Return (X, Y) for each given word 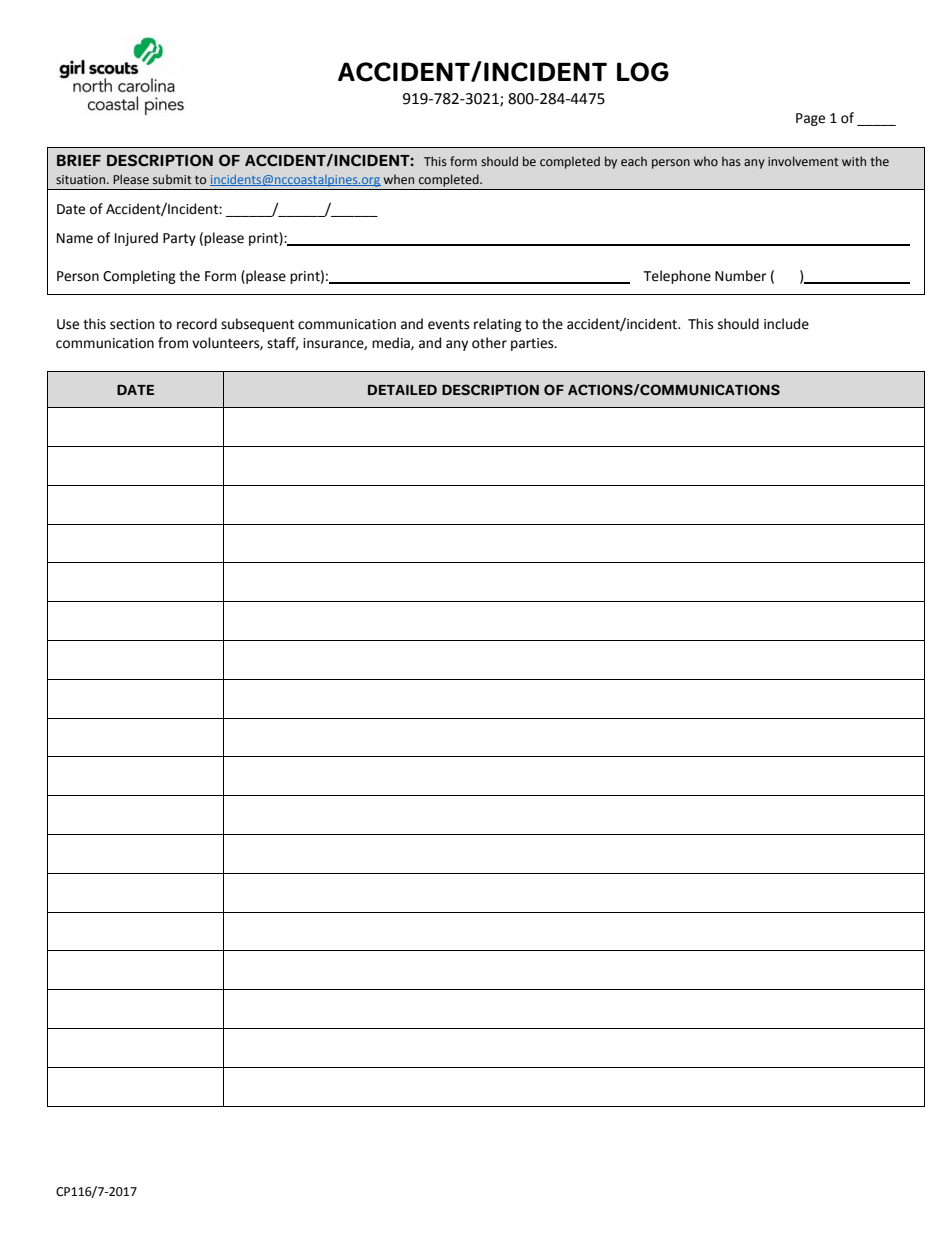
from (173, 343)
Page (810, 119)
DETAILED (402, 389)
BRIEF (79, 160)
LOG (643, 72)
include (786, 324)
